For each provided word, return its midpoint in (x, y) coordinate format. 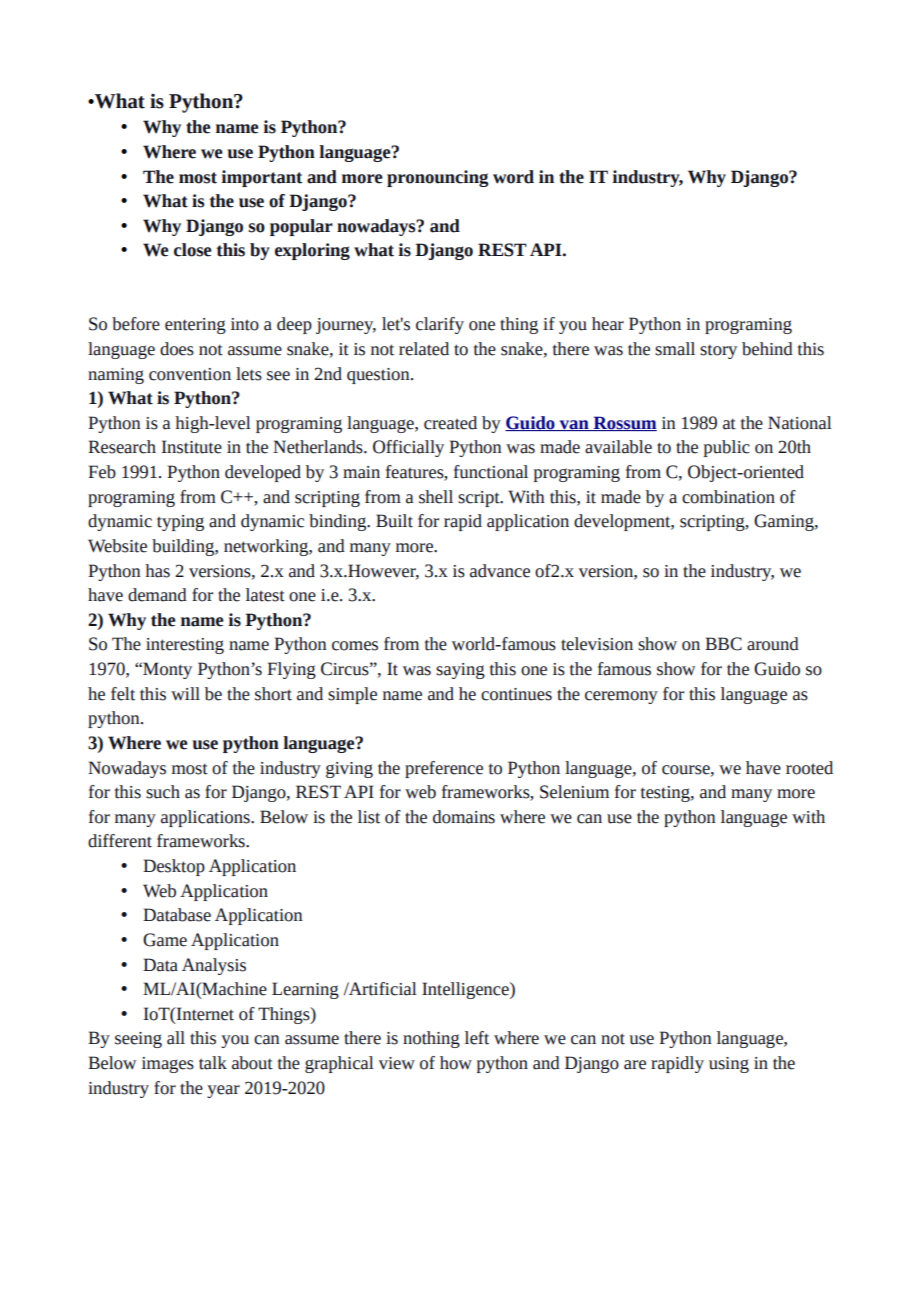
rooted (809, 768)
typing (180, 523)
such (163, 792)
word (513, 177)
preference (444, 769)
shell (436, 497)
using (729, 1065)
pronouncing (437, 178)
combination (728, 497)
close (192, 250)
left (477, 1038)
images (168, 1065)
